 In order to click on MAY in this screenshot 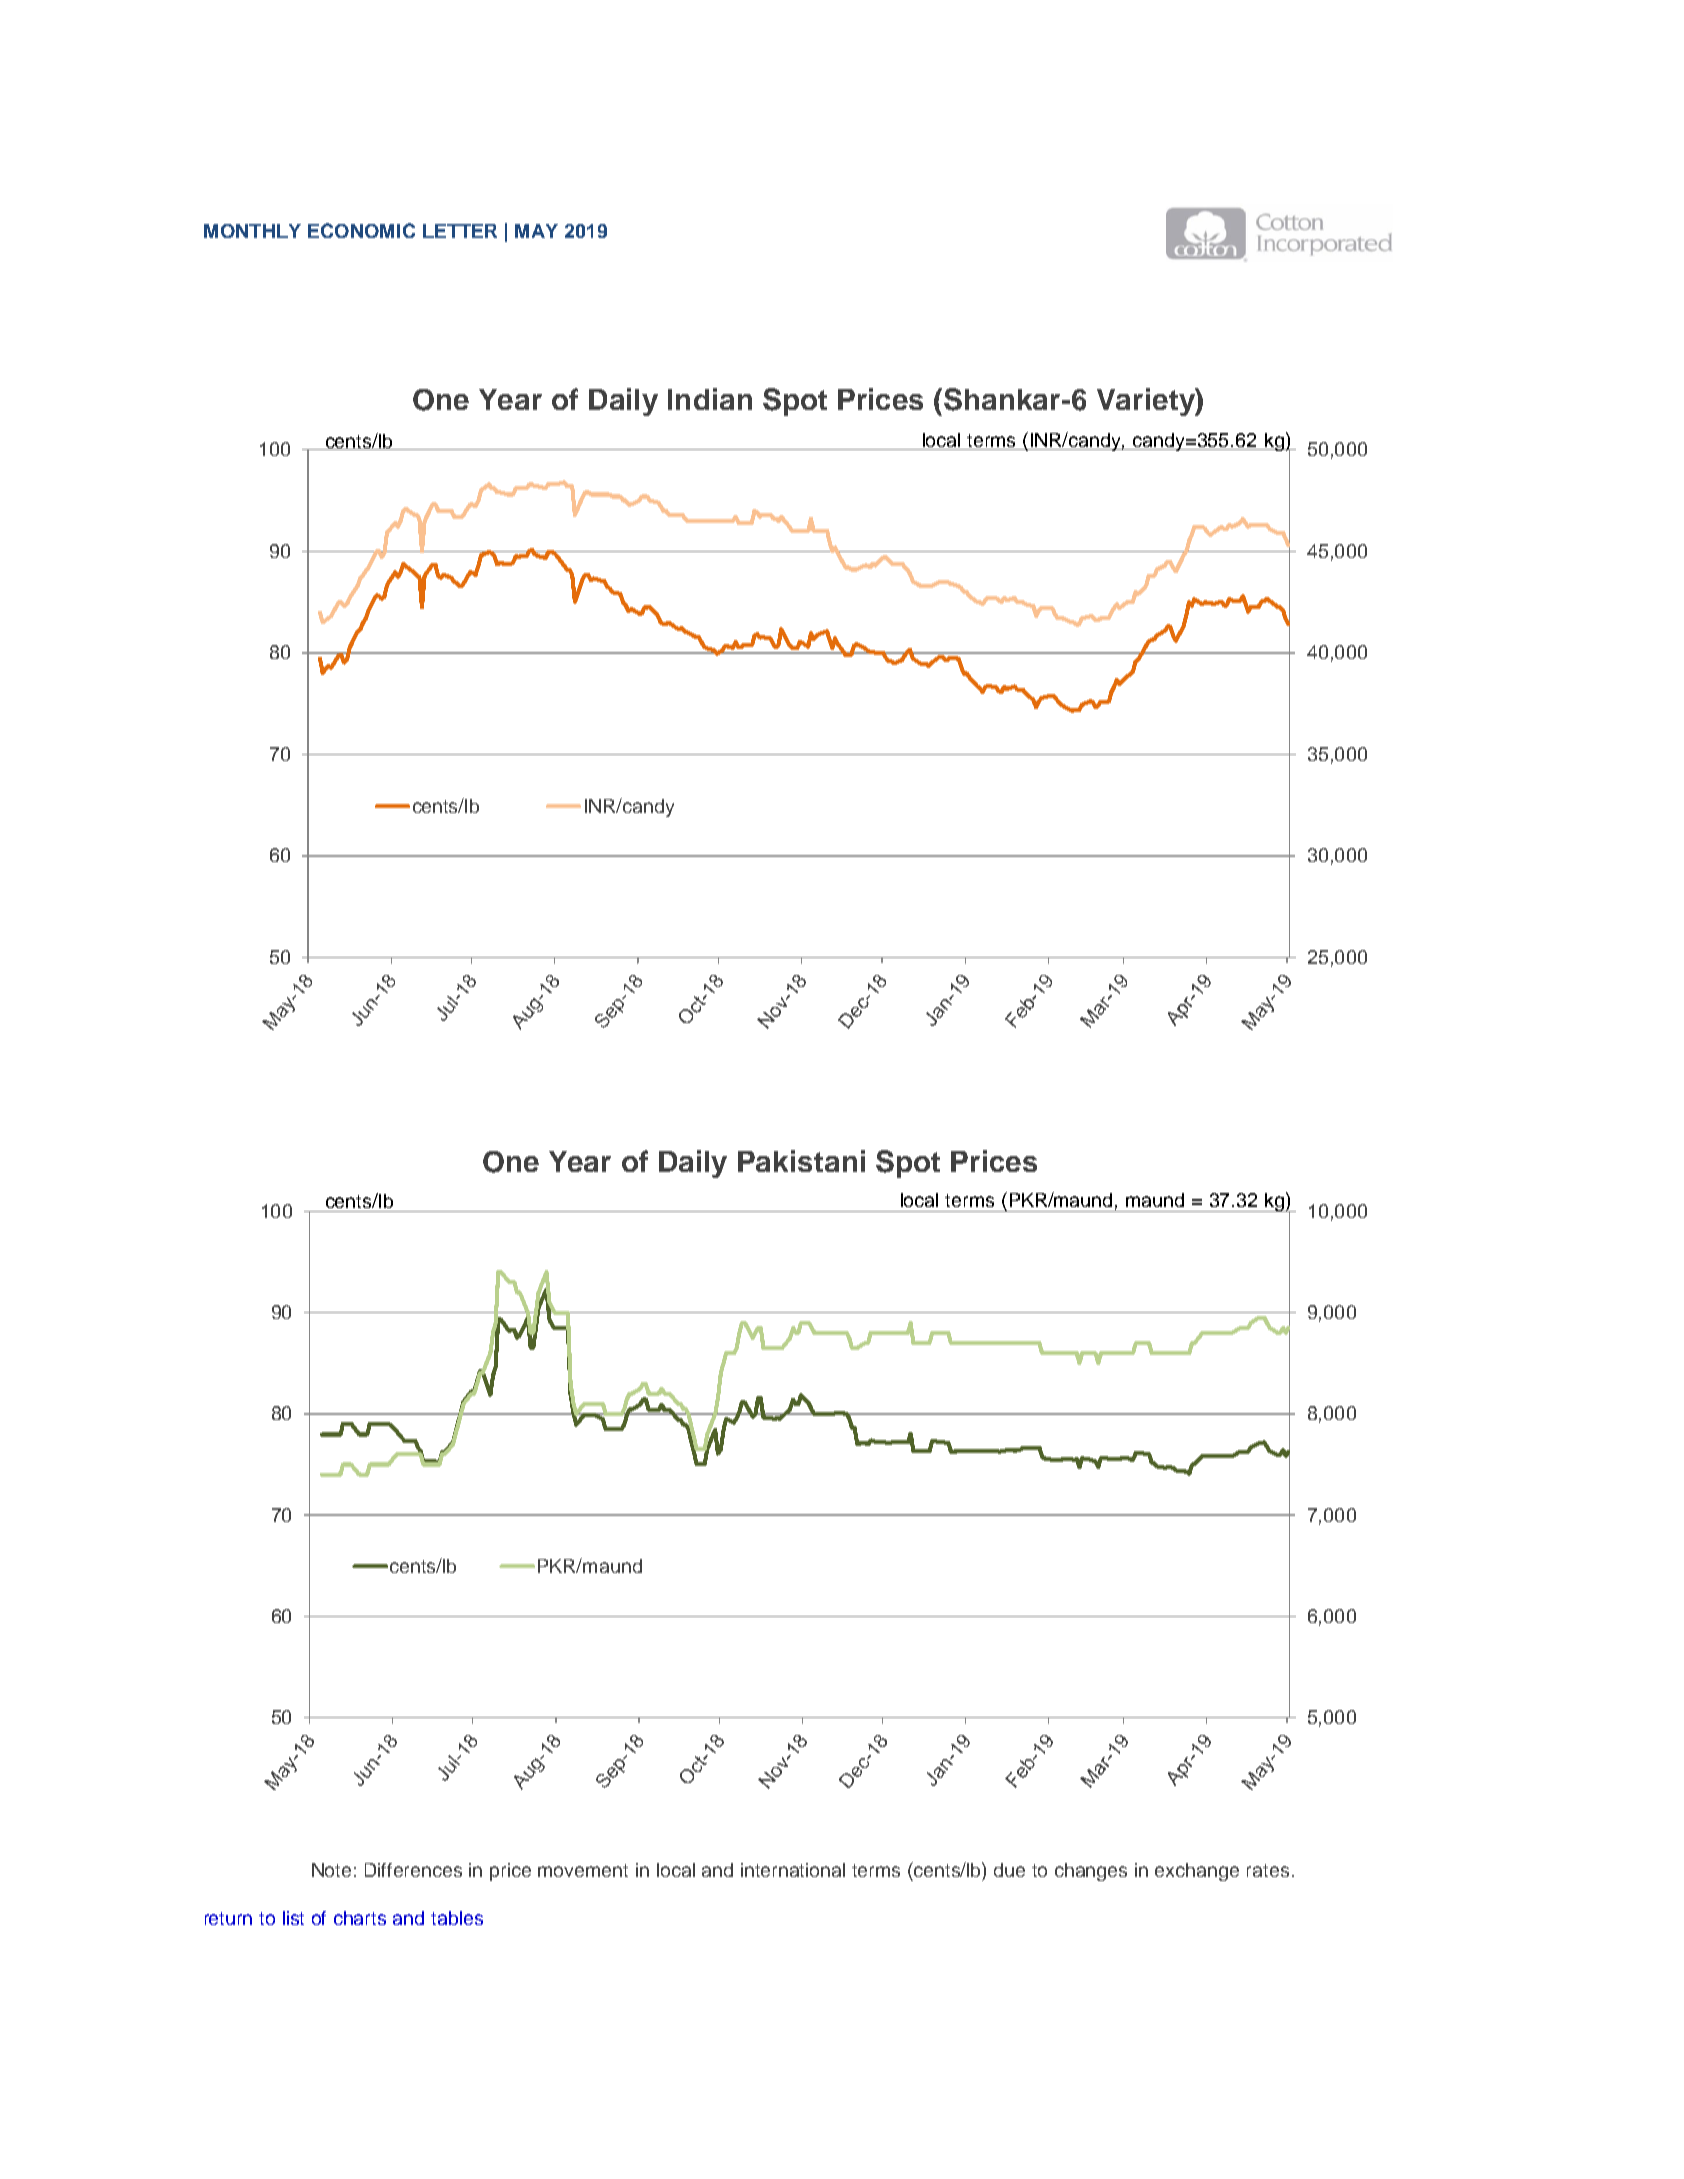, I will do `click(536, 231)`.
